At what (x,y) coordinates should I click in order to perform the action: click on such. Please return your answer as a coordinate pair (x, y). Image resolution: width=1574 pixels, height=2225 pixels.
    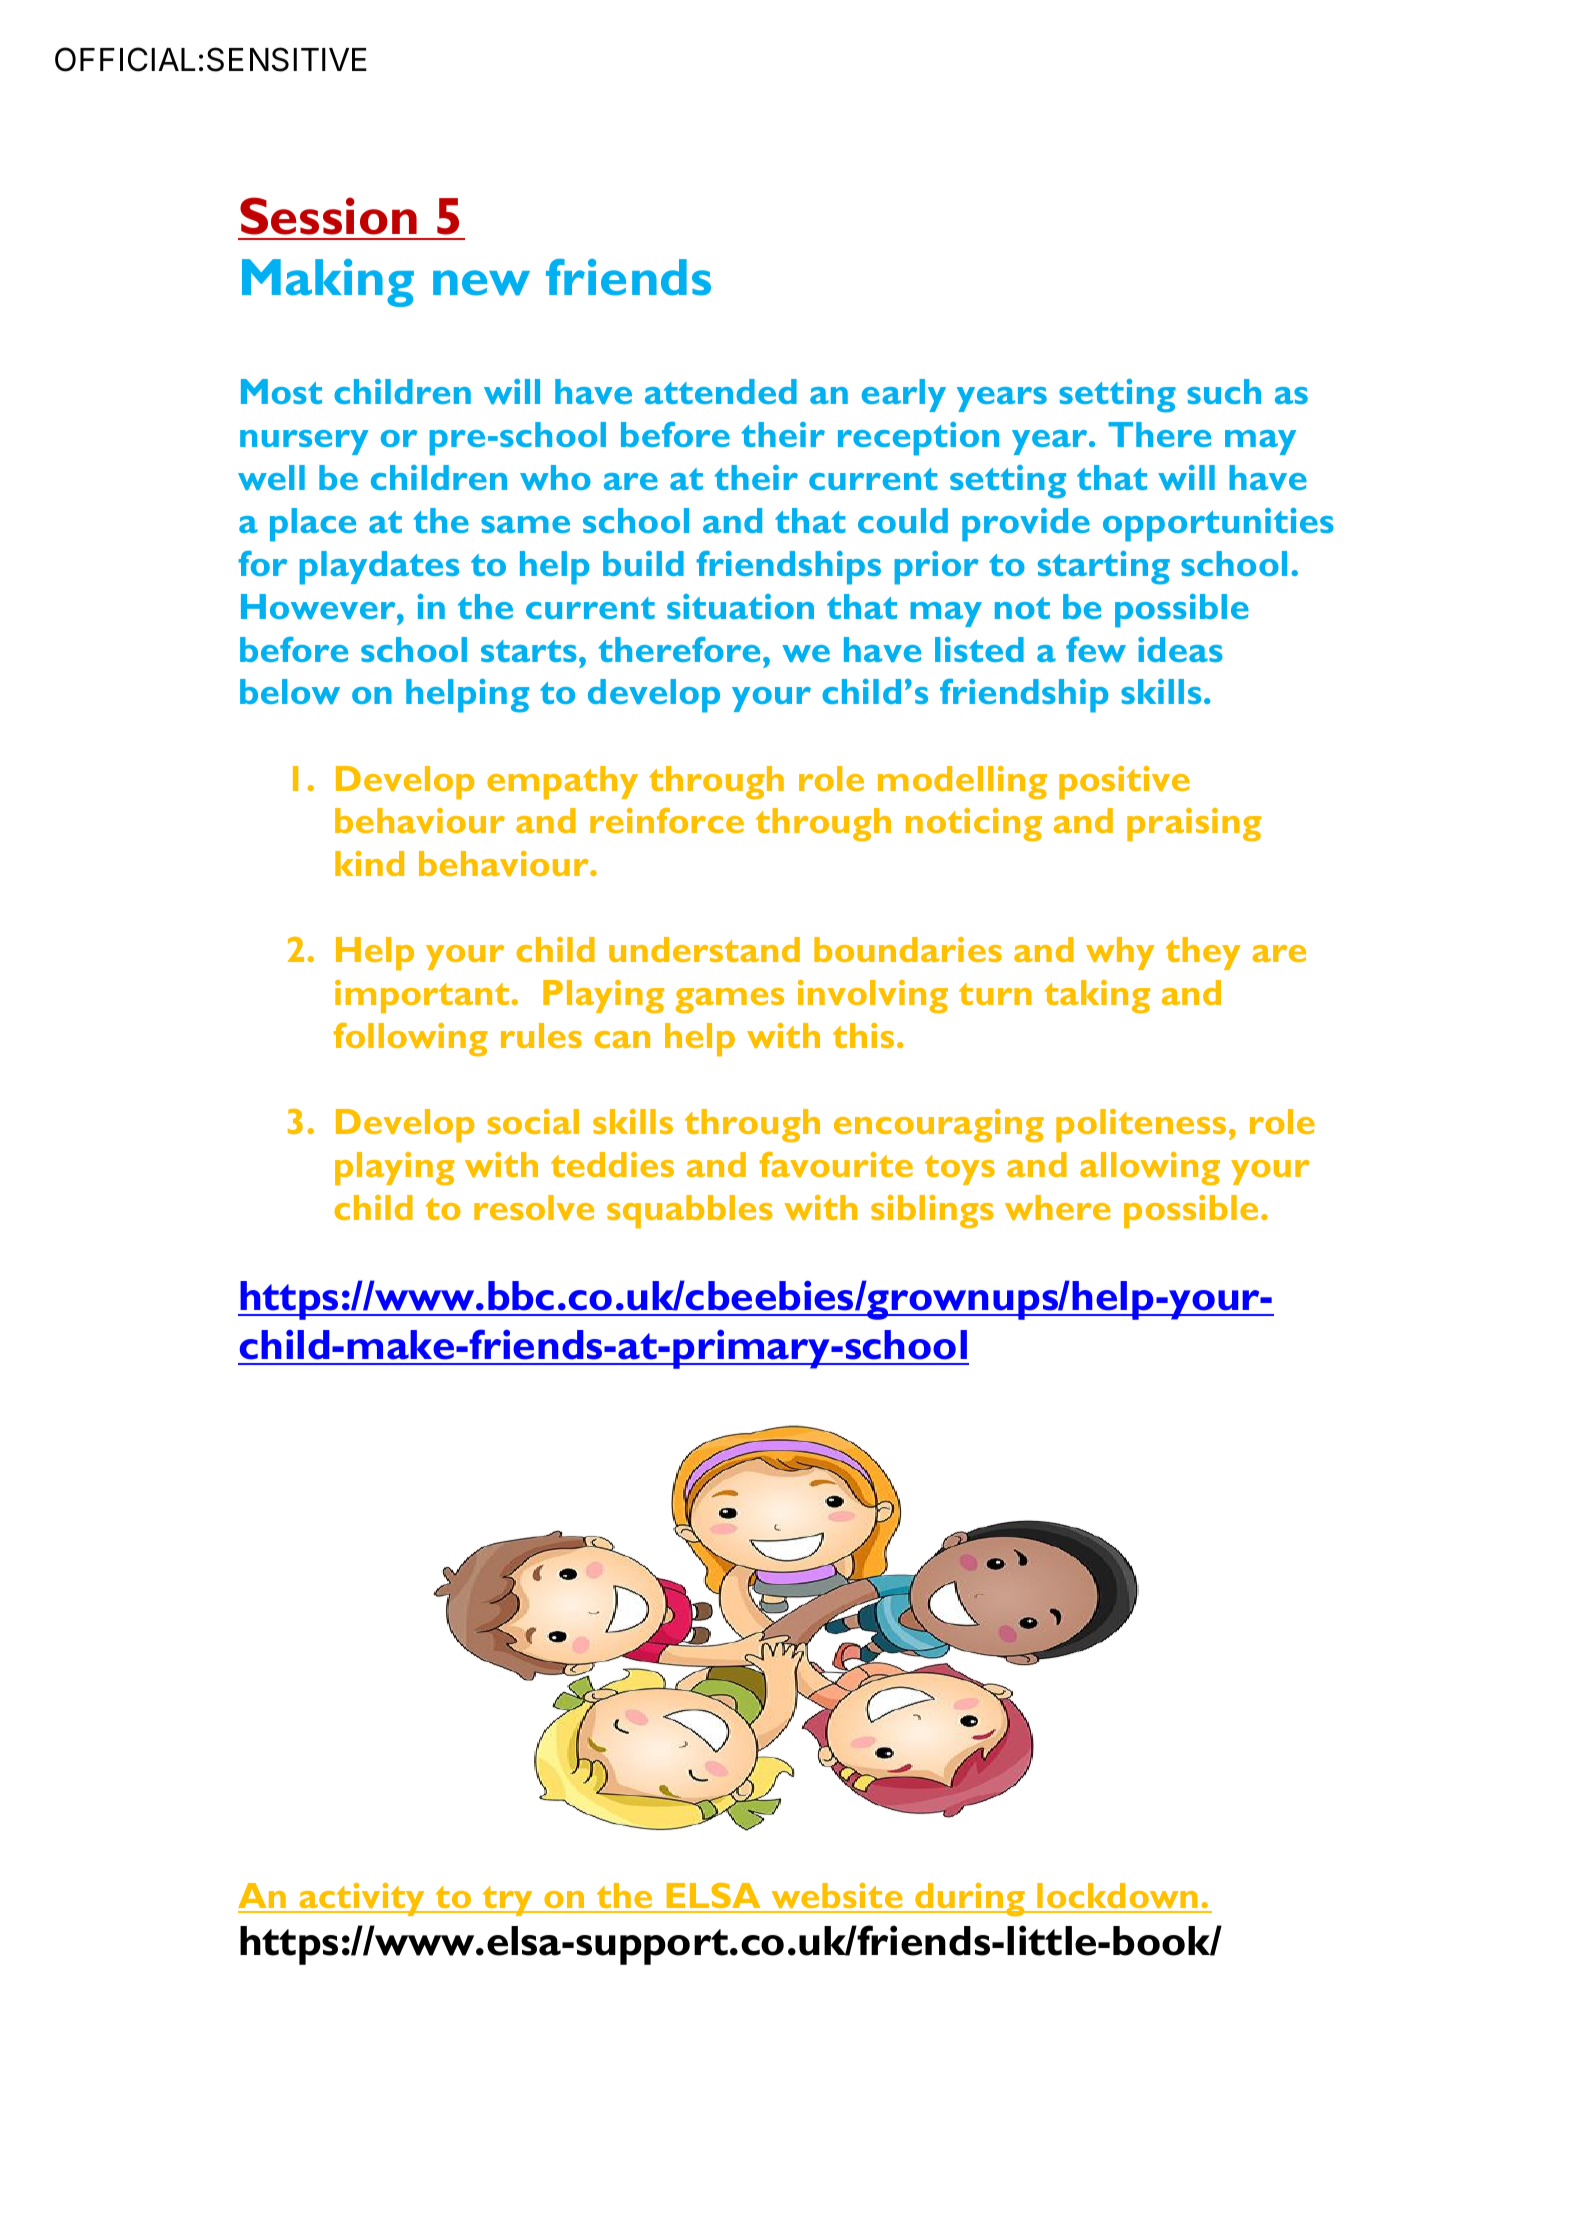
    Looking at the image, I should click on (1224, 391).
